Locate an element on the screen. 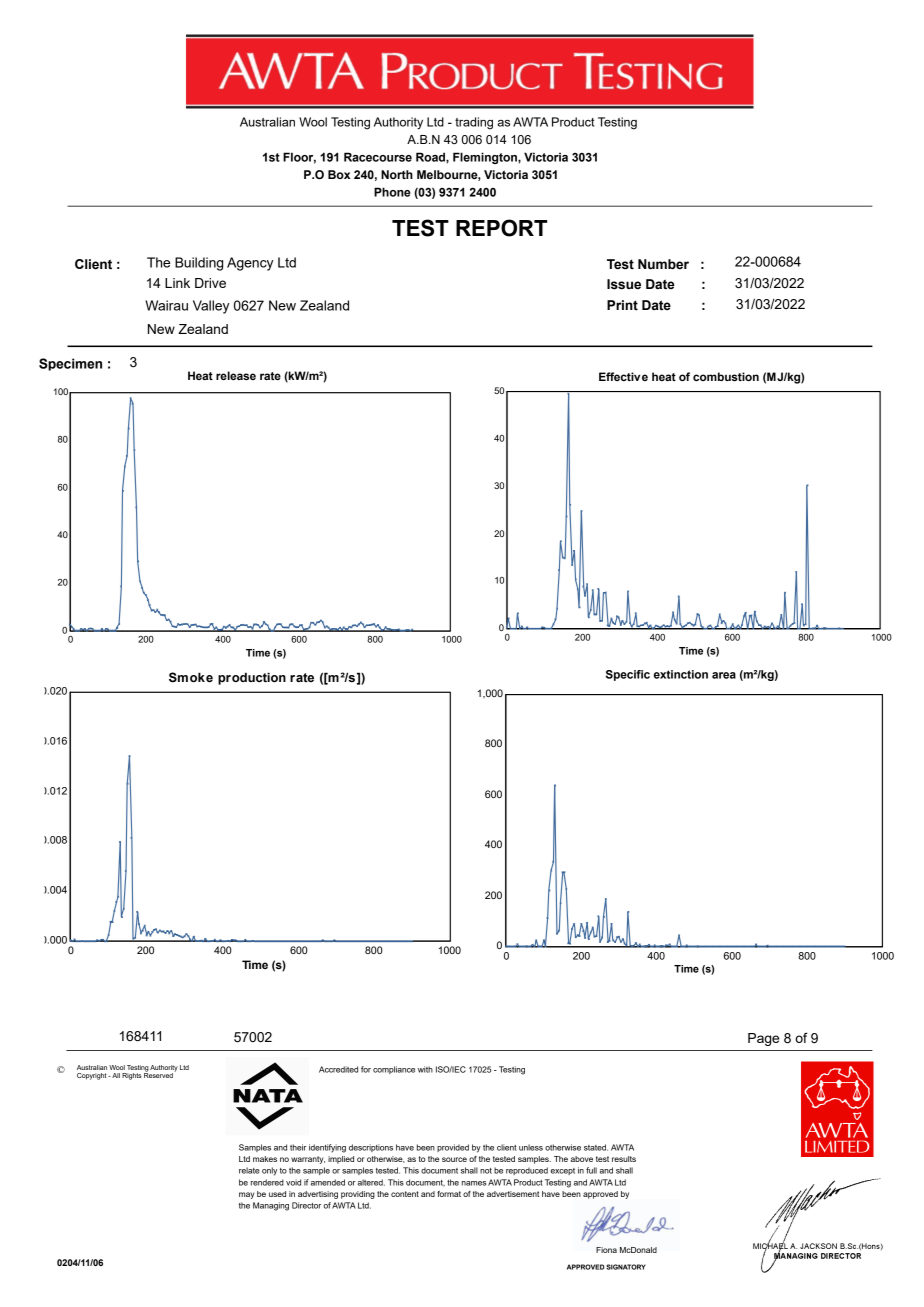 The image size is (924, 1307). content is located at coordinates (405, 1194).
